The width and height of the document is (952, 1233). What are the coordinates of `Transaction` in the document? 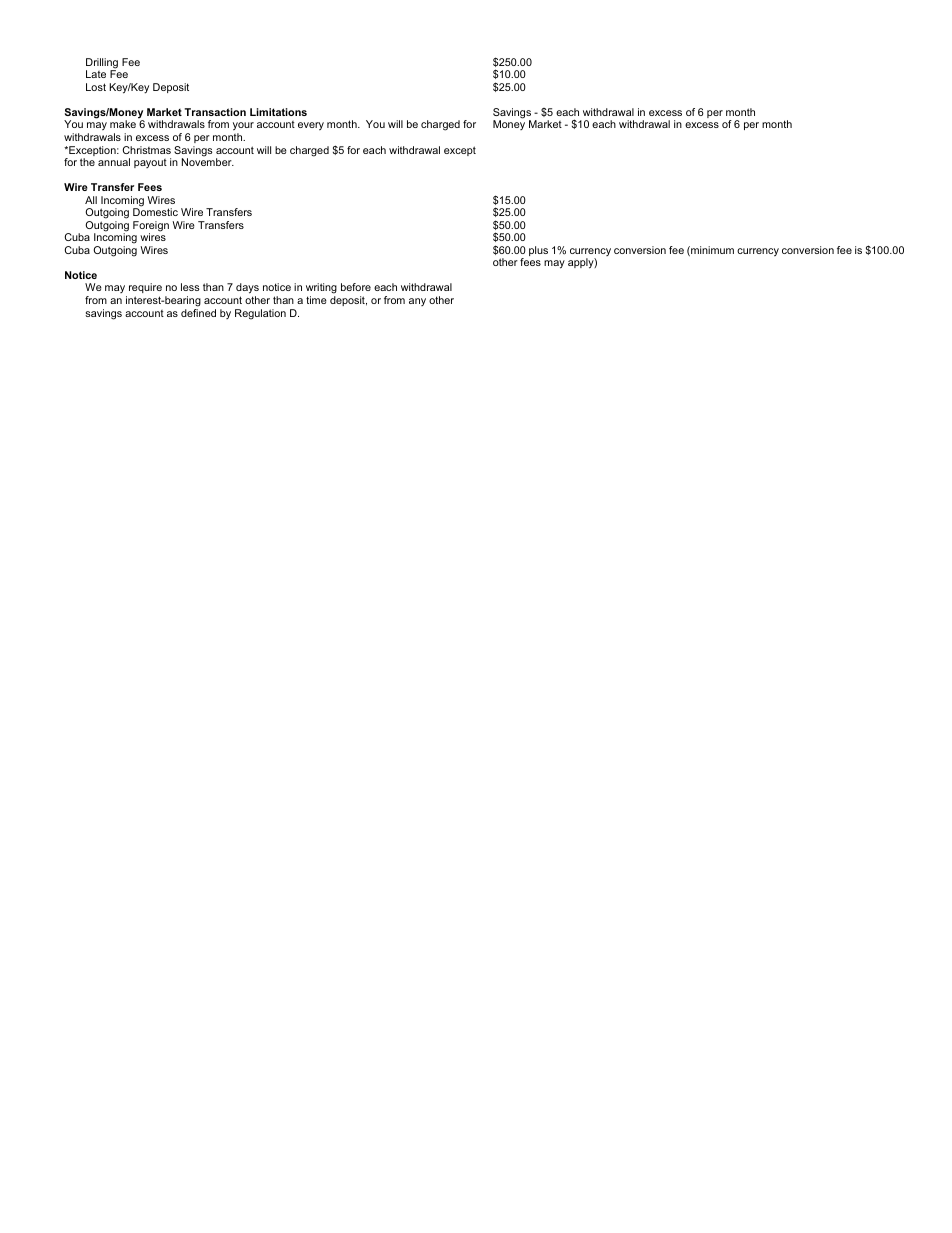 It's located at (215, 112).
